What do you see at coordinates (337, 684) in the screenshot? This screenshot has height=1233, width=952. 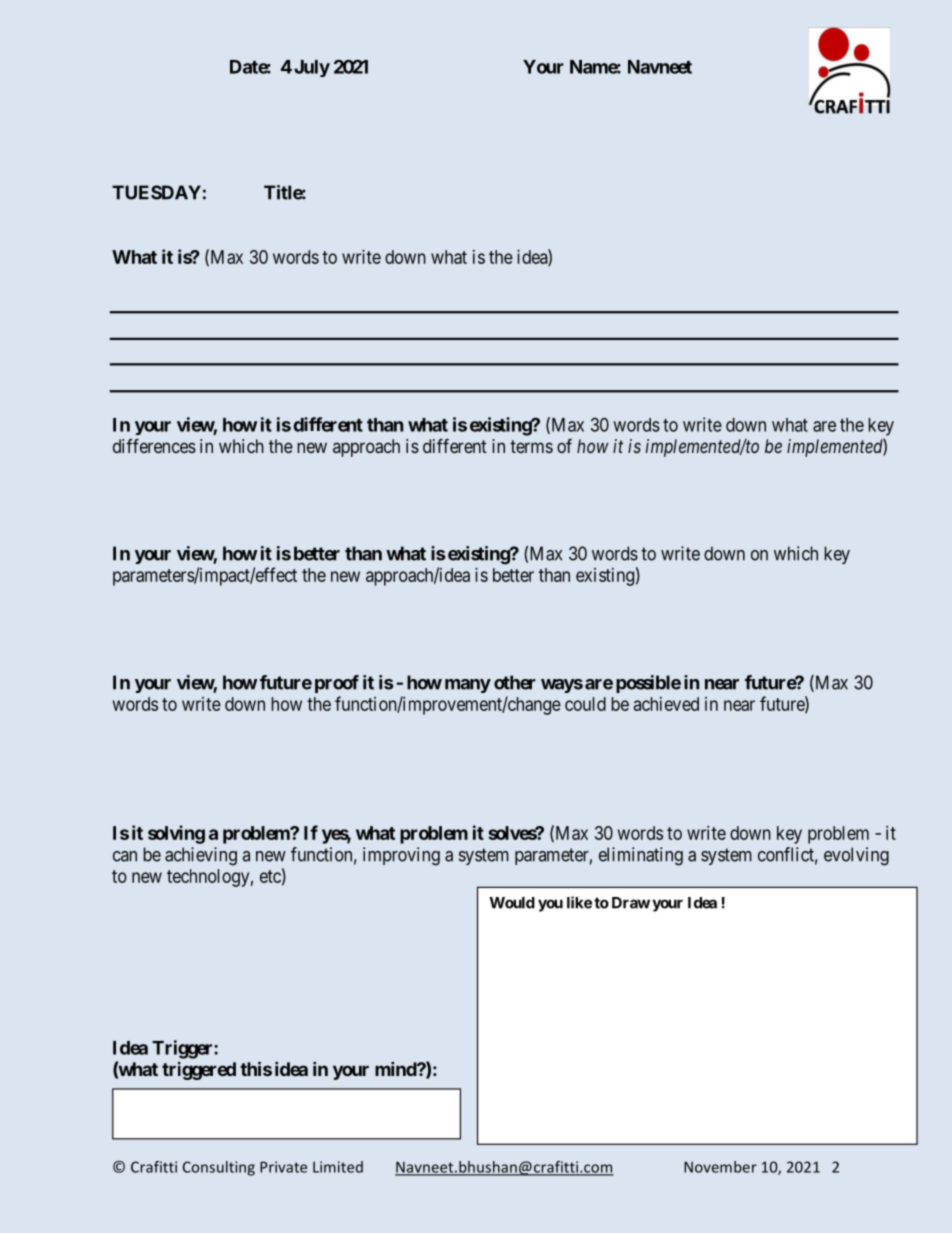 I see `proof` at bounding box center [337, 684].
